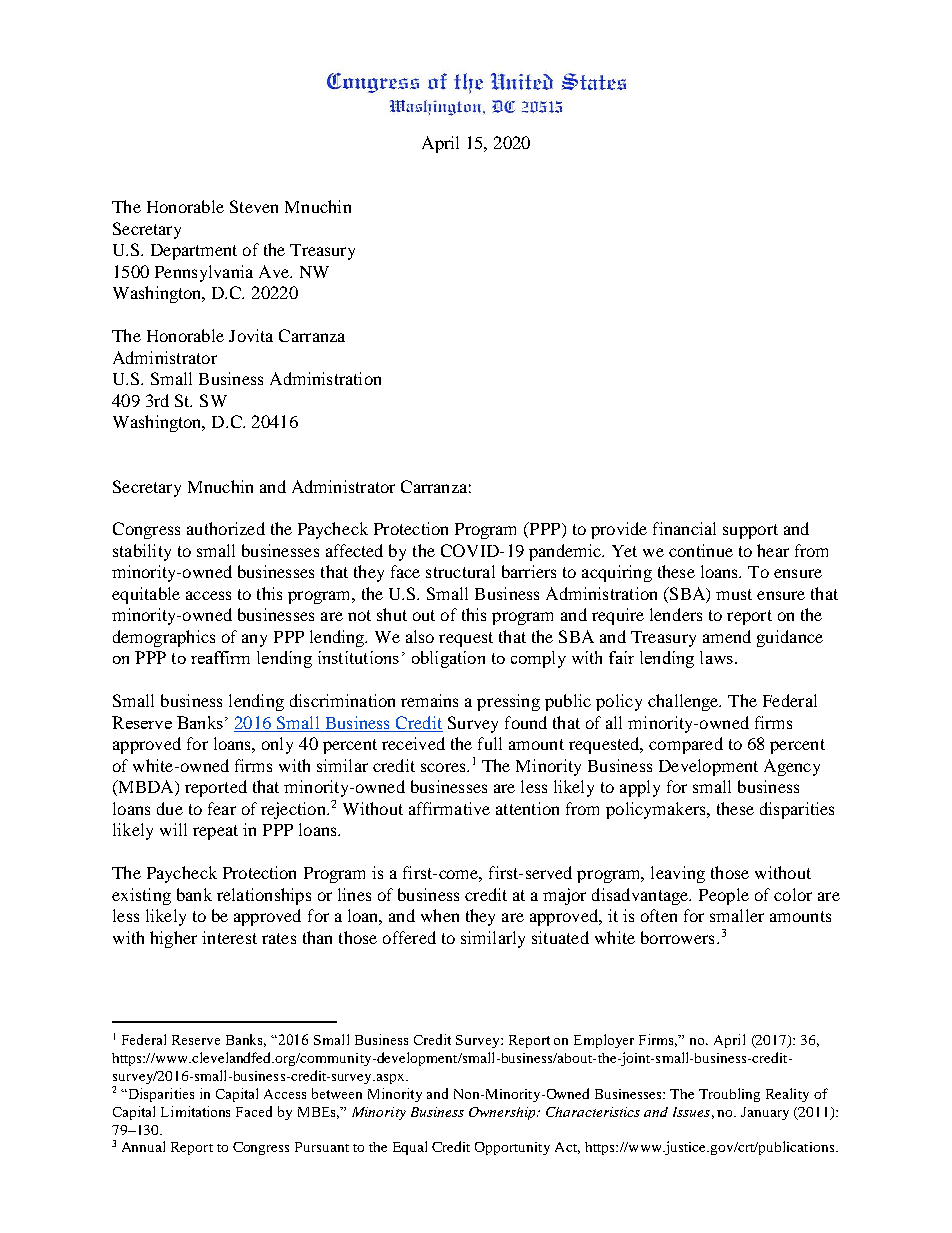 The height and width of the screenshot is (1233, 952). Describe the element at coordinates (215, 832) in the screenshot. I see `repeat` at that location.
